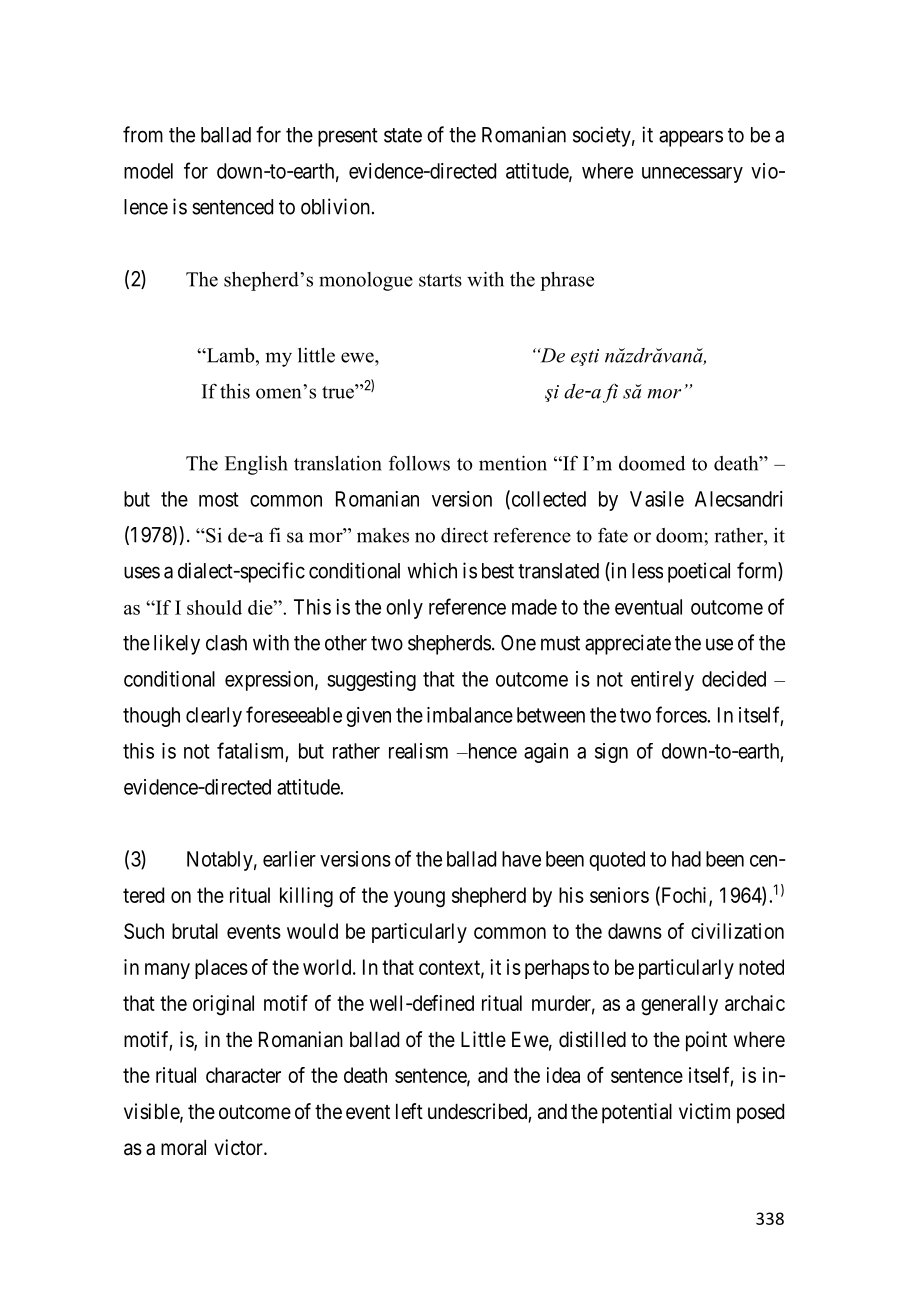  I want to click on left, so click(409, 1111).
